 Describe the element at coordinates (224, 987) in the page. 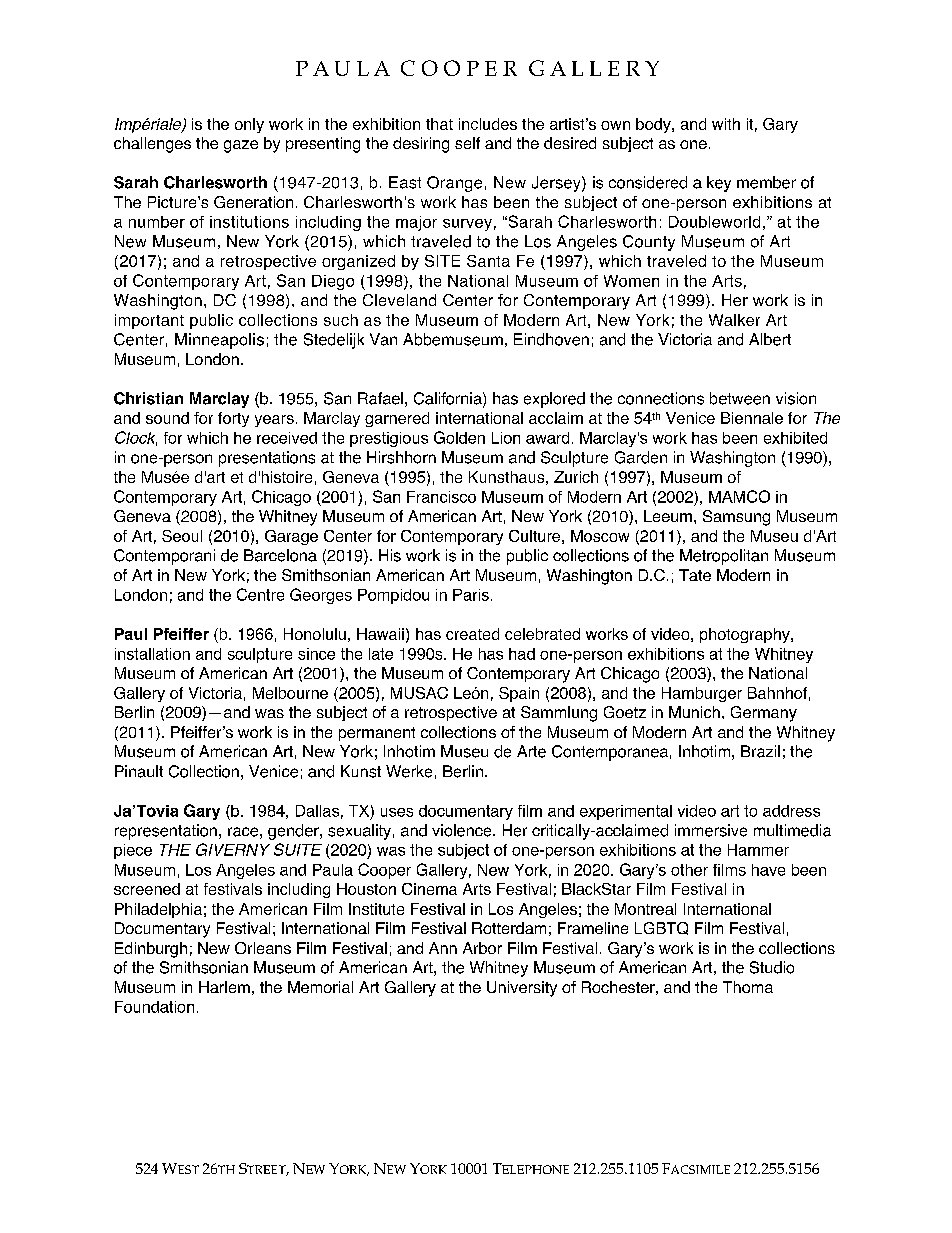

I see `Harlem` at that location.
